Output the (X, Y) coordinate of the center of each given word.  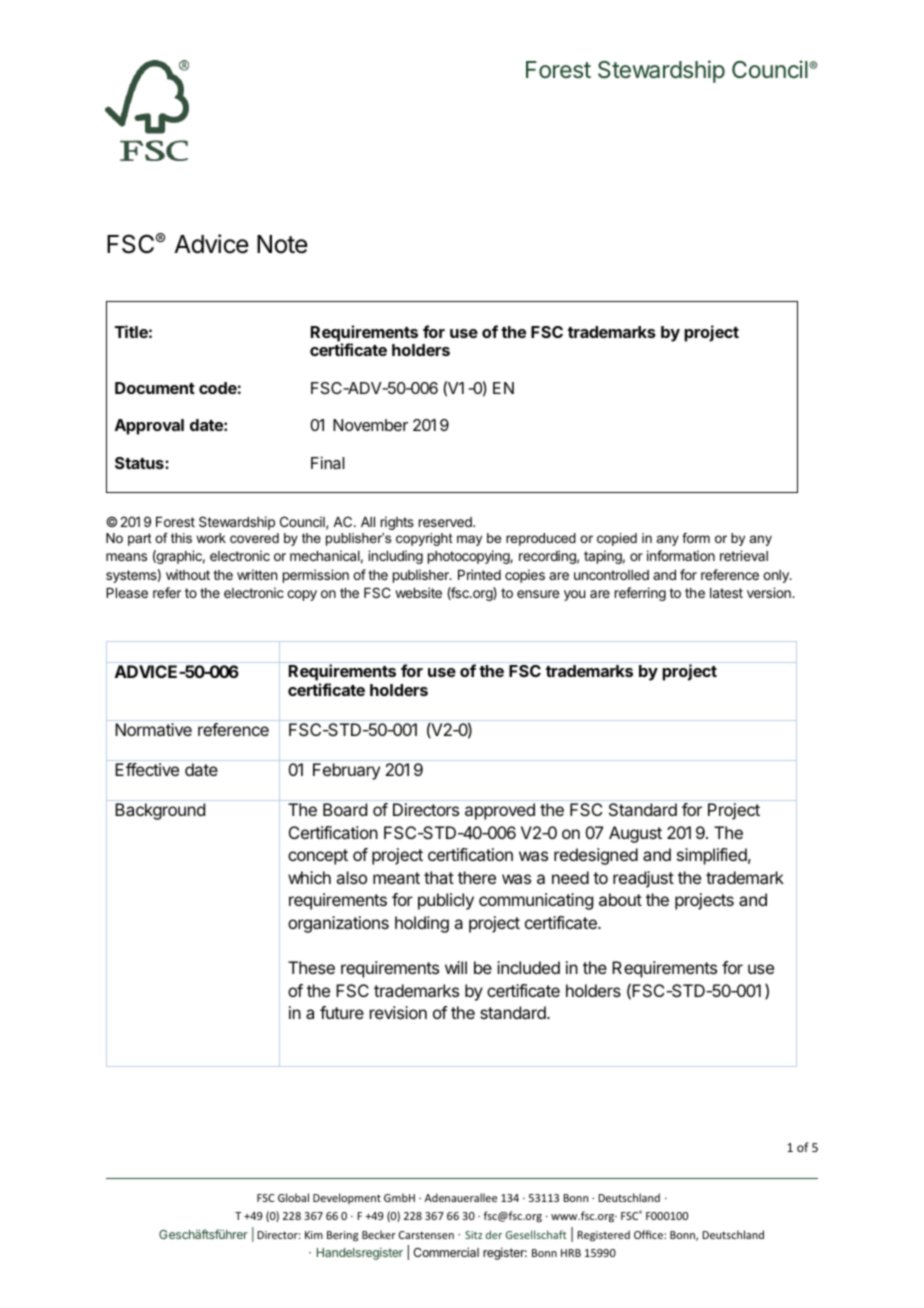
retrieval (744, 555)
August (635, 834)
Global (293, 1197)
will (456, 967)
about (620, 899)
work (211, 538)
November (370, 425)
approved (500, 811)
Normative (153, 729)
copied (617, 539)
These (311, 967)
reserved (446, 522)
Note (282, 244)
